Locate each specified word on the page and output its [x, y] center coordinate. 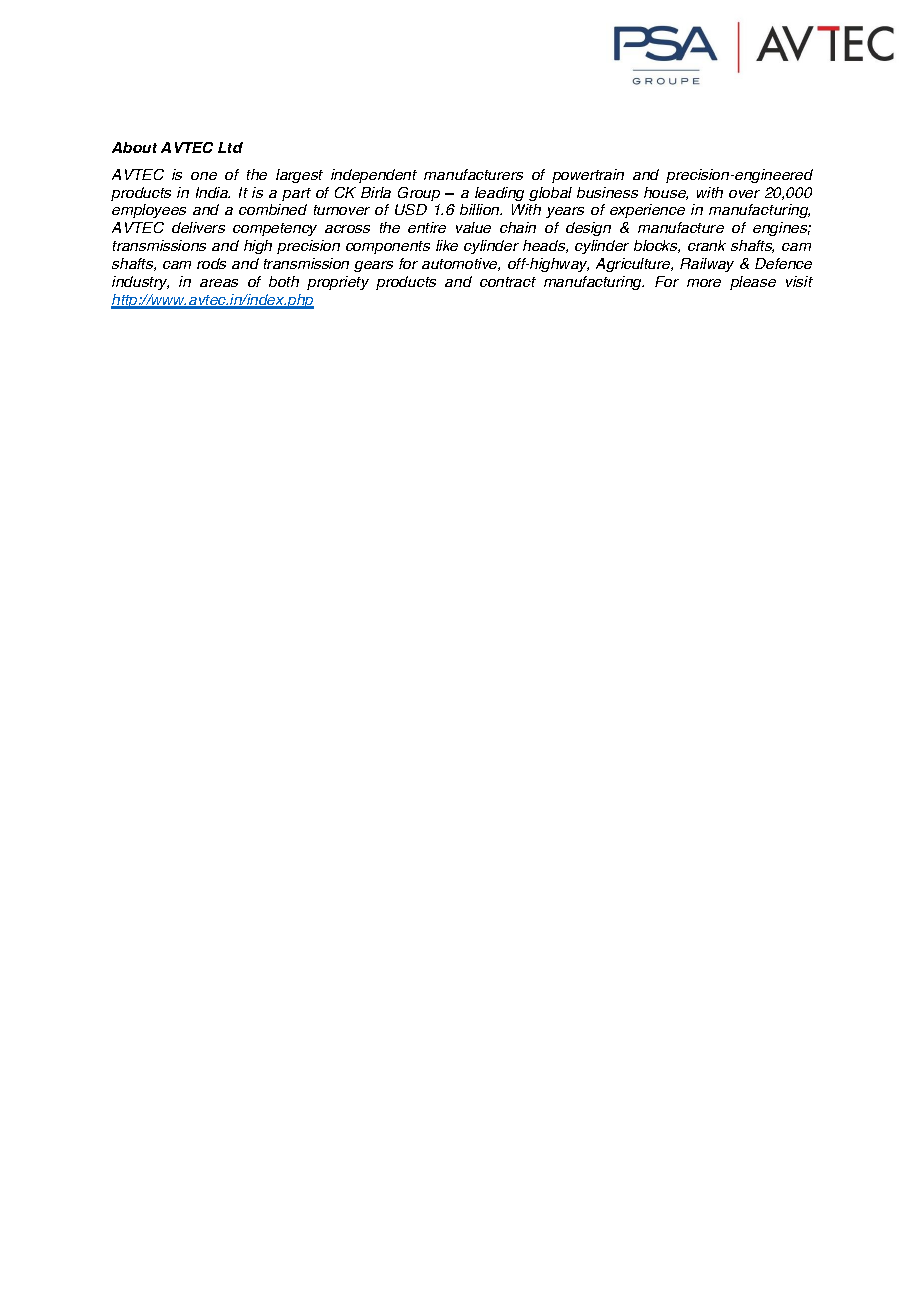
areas [219, 283]
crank [707, 245]
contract [508, 282]
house [666, 193]
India [213, 192]
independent [374, 176]
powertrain [588, 176]
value [473, 227]
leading [499, 194]
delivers [198, 227]
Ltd [230, 147]
